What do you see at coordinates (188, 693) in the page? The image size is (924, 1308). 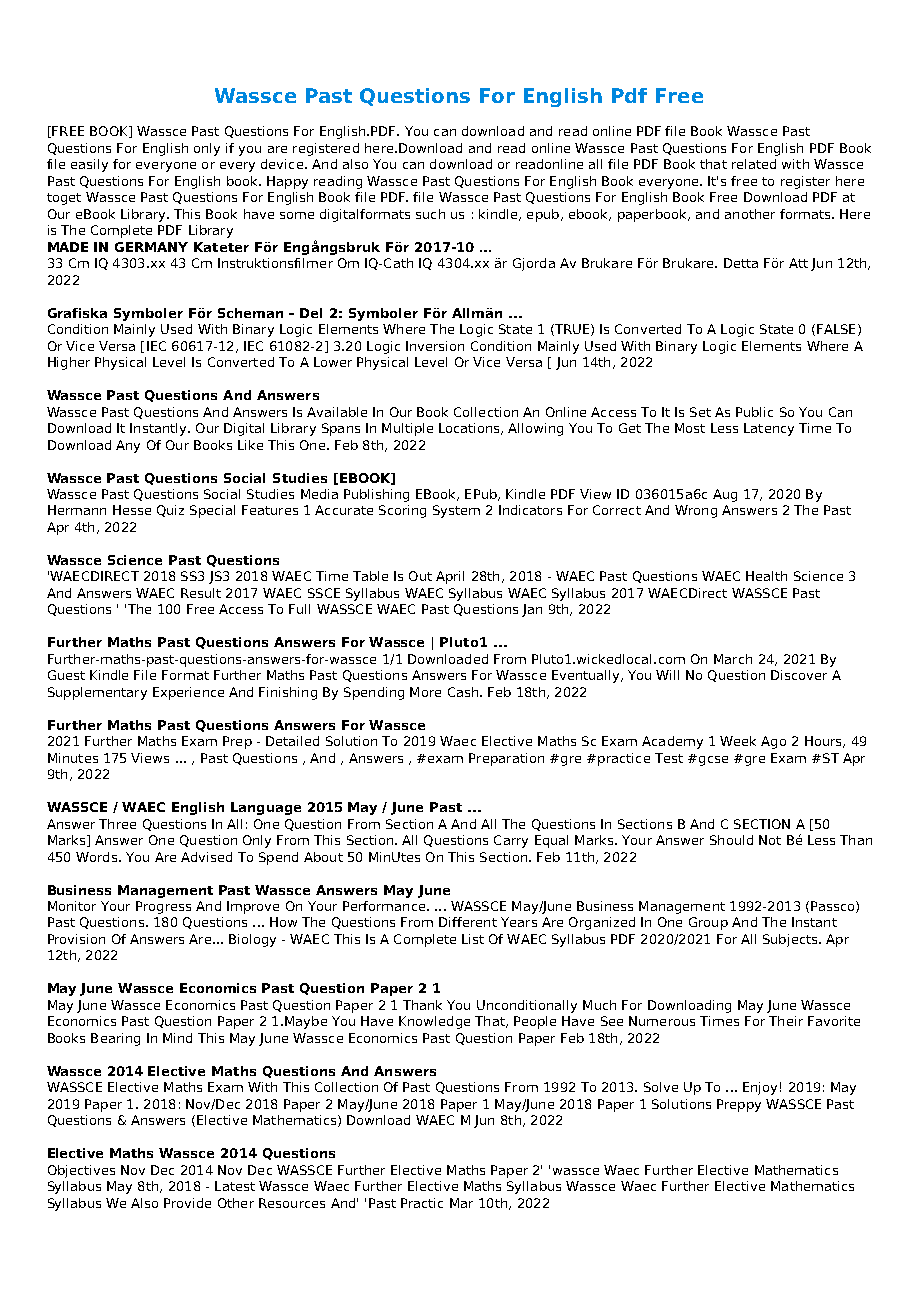 I see `Experience` at bounding box center [188, 693].
